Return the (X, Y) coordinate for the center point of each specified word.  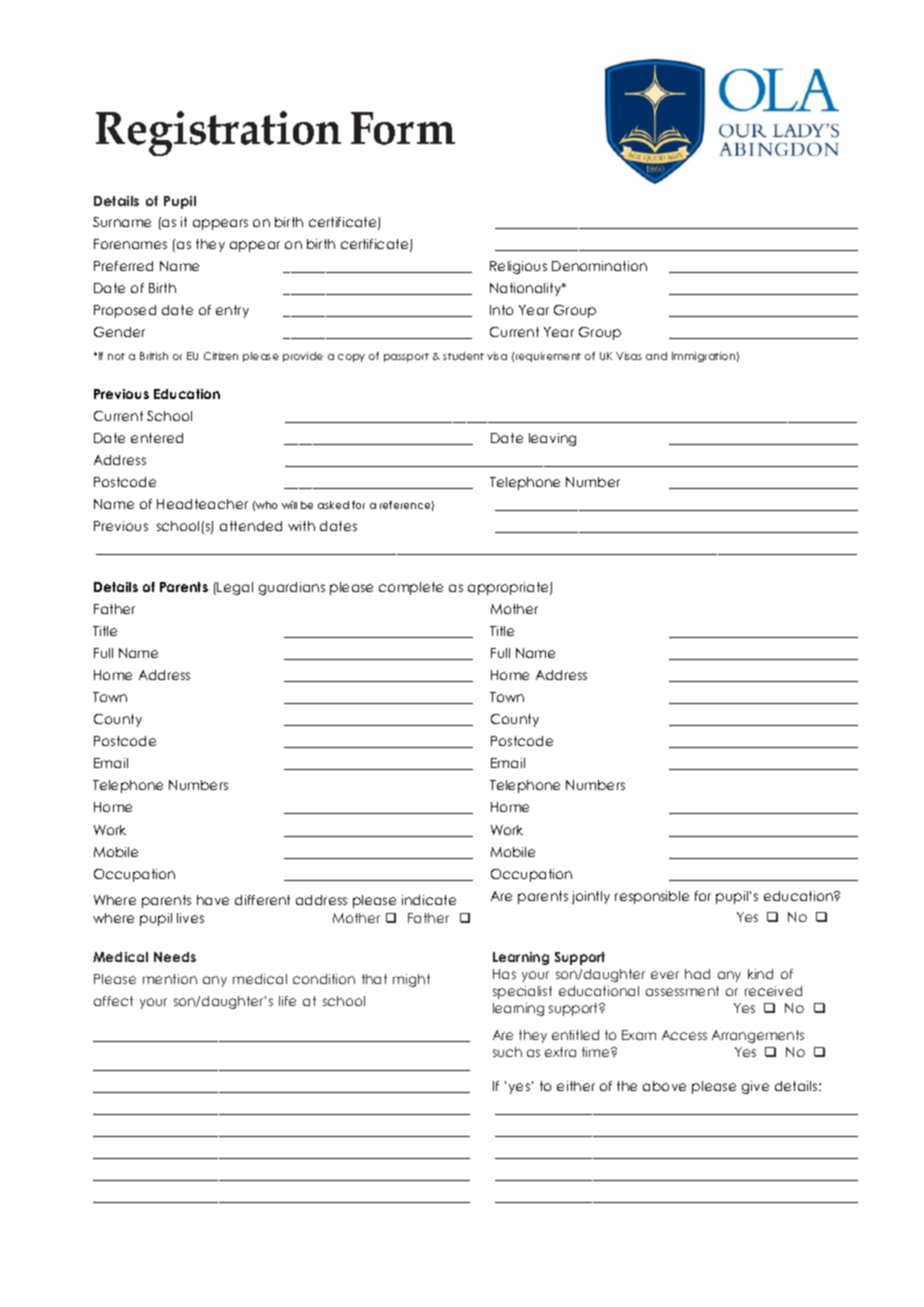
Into (501, 310)
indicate (429, 900)
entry (232, 311)
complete (411, 588)
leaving (552, 439)
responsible (652, 897)
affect (113, 1001)
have (213, 900)
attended (251, 526)
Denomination (599, 266)
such (507, 1052)
